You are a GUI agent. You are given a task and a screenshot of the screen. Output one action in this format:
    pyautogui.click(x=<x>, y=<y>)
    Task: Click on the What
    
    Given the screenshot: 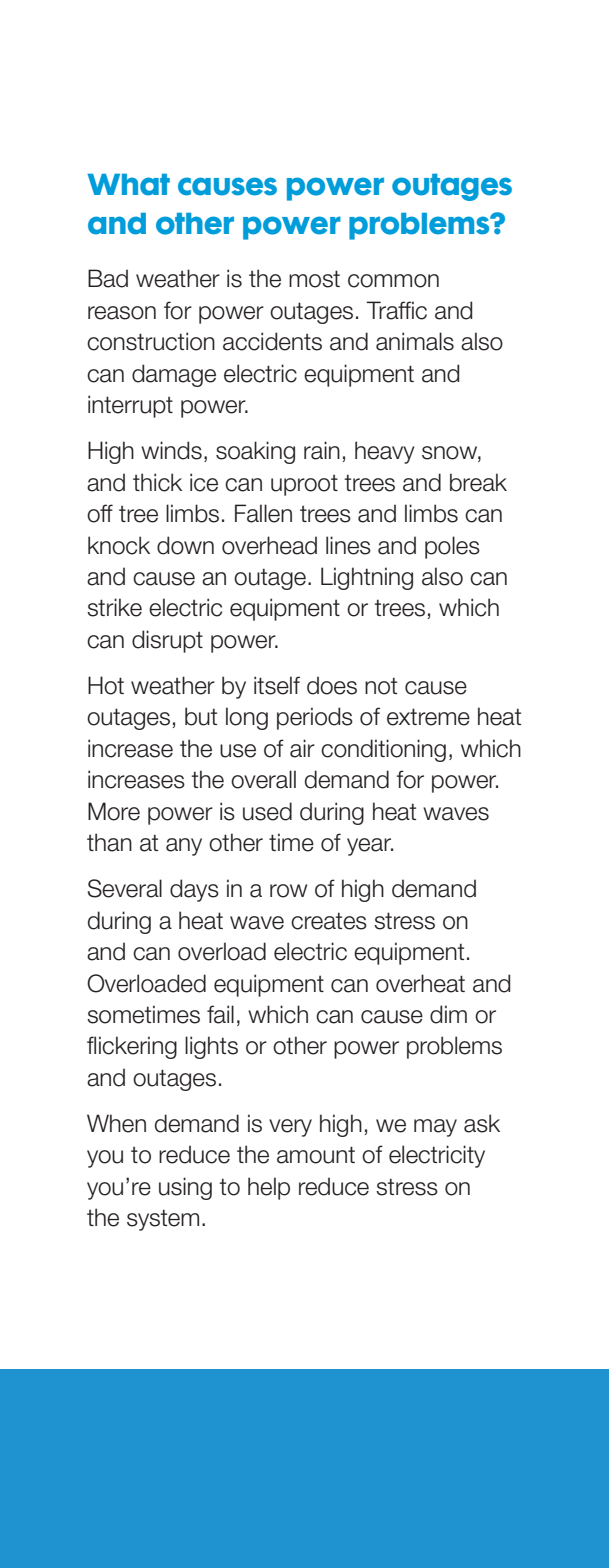 What is the action you would take?
    pyautogui.click(x=128, y=185)
